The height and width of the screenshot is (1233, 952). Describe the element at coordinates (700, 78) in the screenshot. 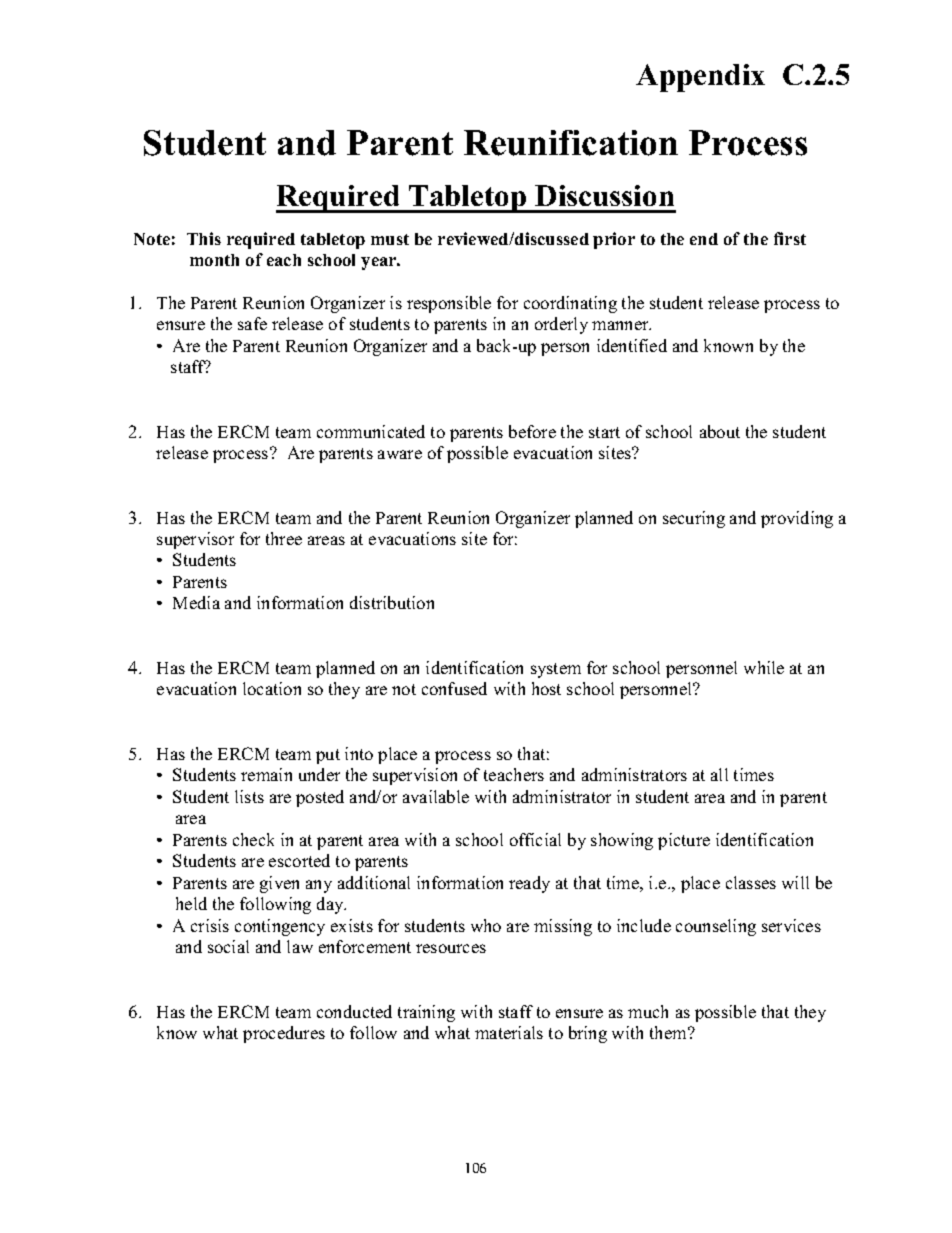

I see `Appendix` at that location.
